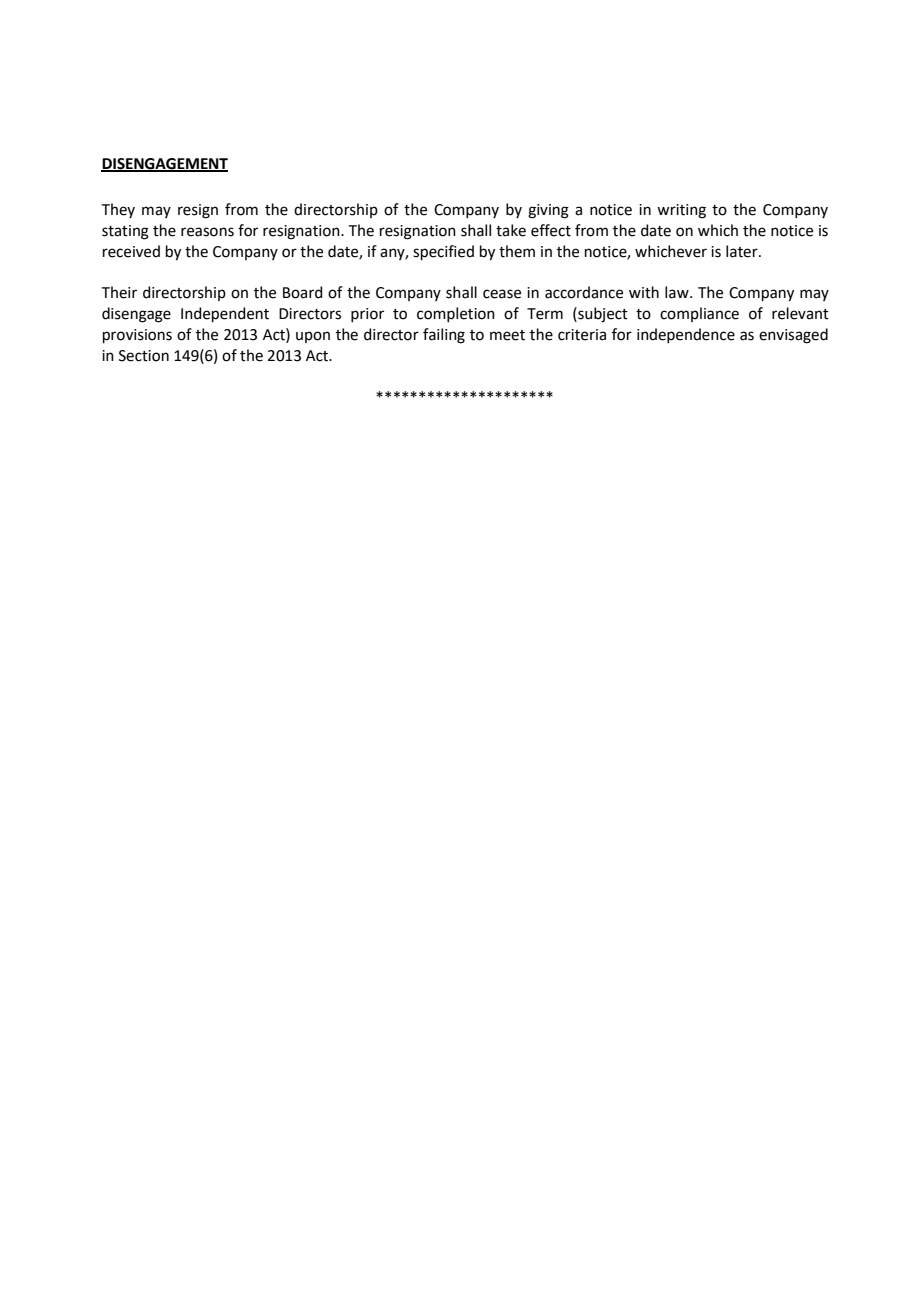  What do you see at coordinates (681, 211) in the screenshot?
I see `writing` at bounding box center [681, 211].
